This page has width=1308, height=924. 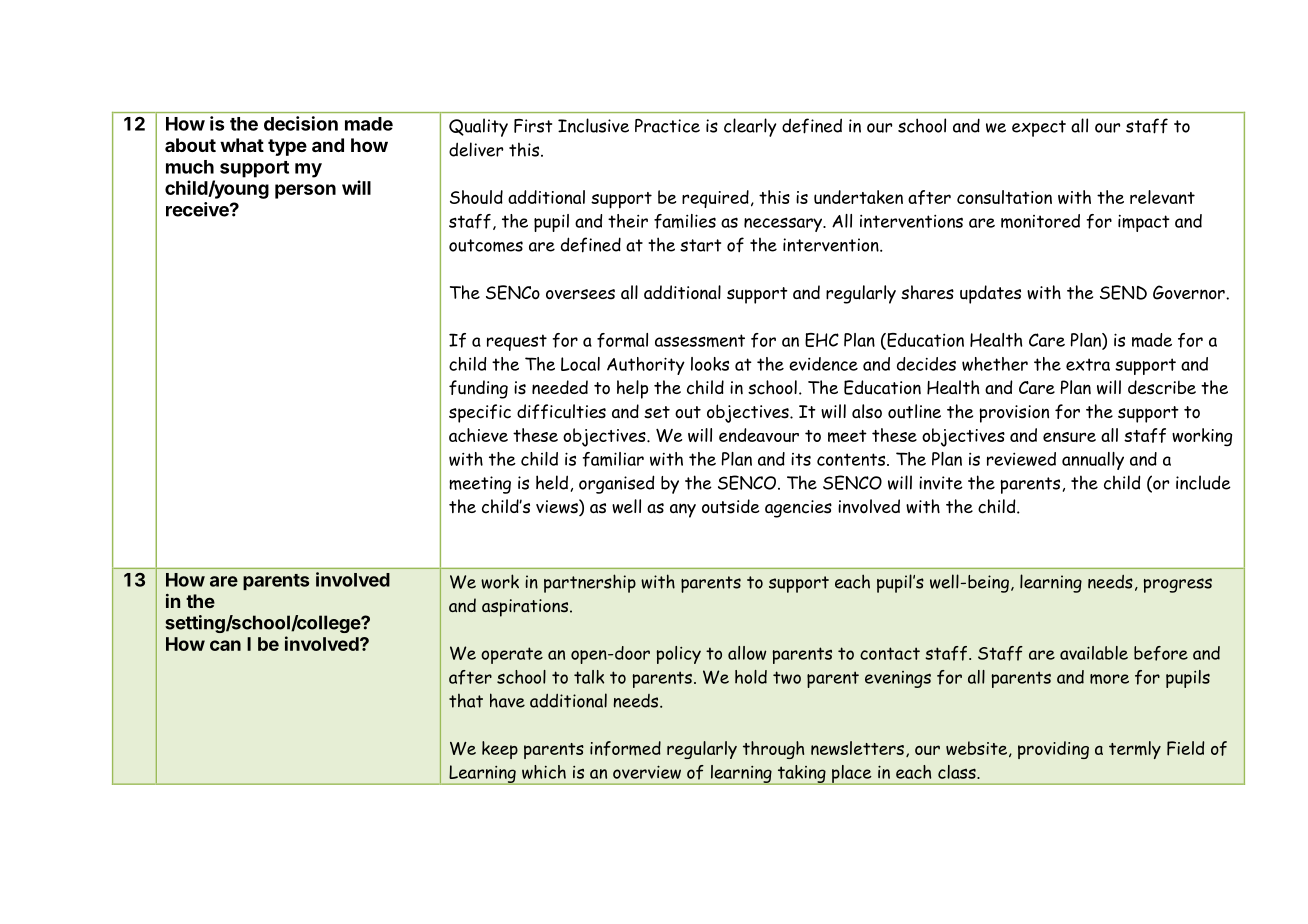 I want to click on can, so click(x=225, y=645).
